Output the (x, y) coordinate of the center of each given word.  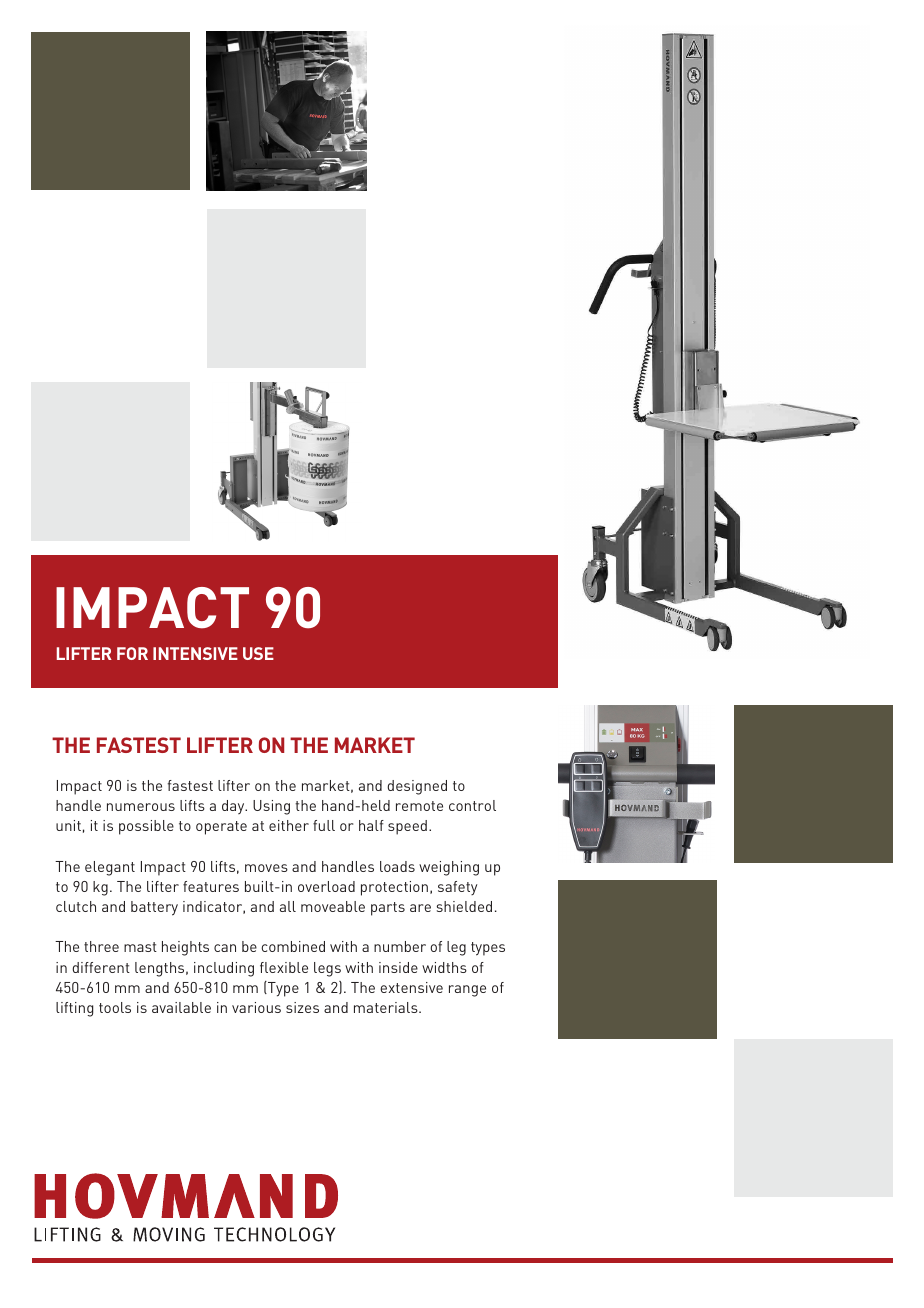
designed (417, 787)
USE (258, 653)
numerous (141, 807)
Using (271, 807)
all (288, 906)
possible (146, 827)
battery (154, 908)
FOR (132, 653)
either (289, 825)
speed (407, 827)
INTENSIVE (195, 653)
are (420, 908)
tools (115, 1007)
